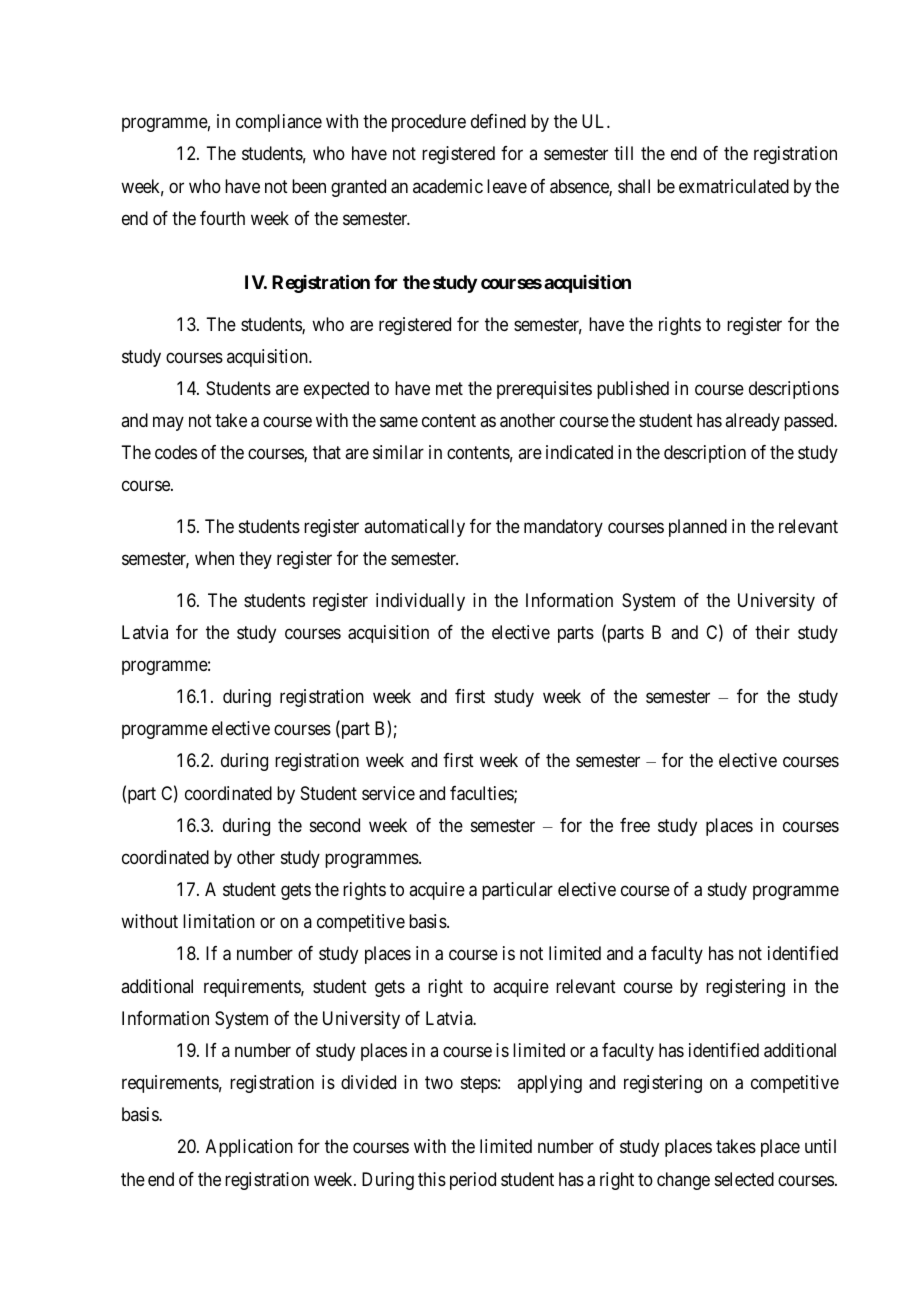 The image size is (924, 1308). Describe the element at coordinates (279, 123) in the document. I see `compliance` at that location.
